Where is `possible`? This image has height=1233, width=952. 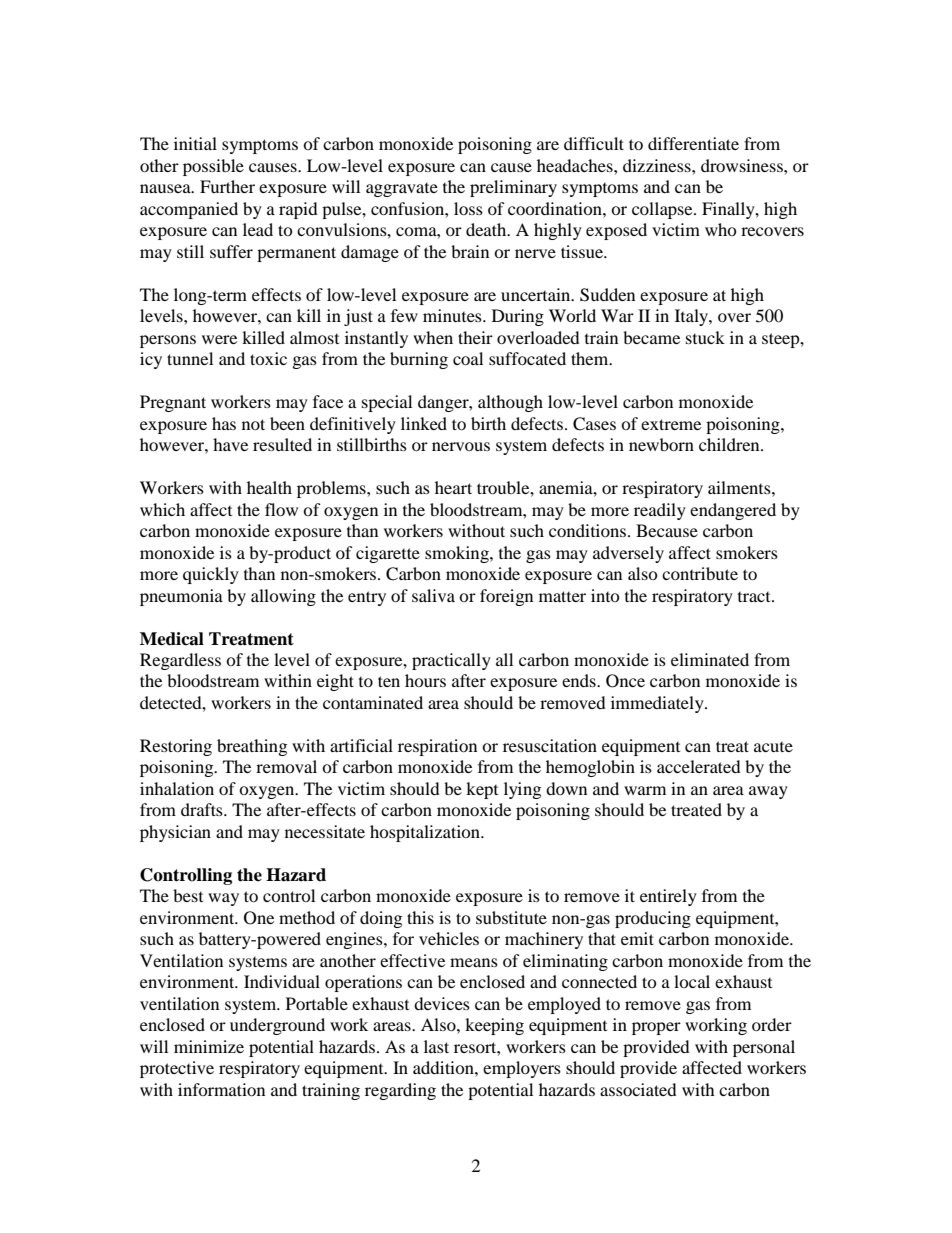 possible is located at coordinates (213, 167).
